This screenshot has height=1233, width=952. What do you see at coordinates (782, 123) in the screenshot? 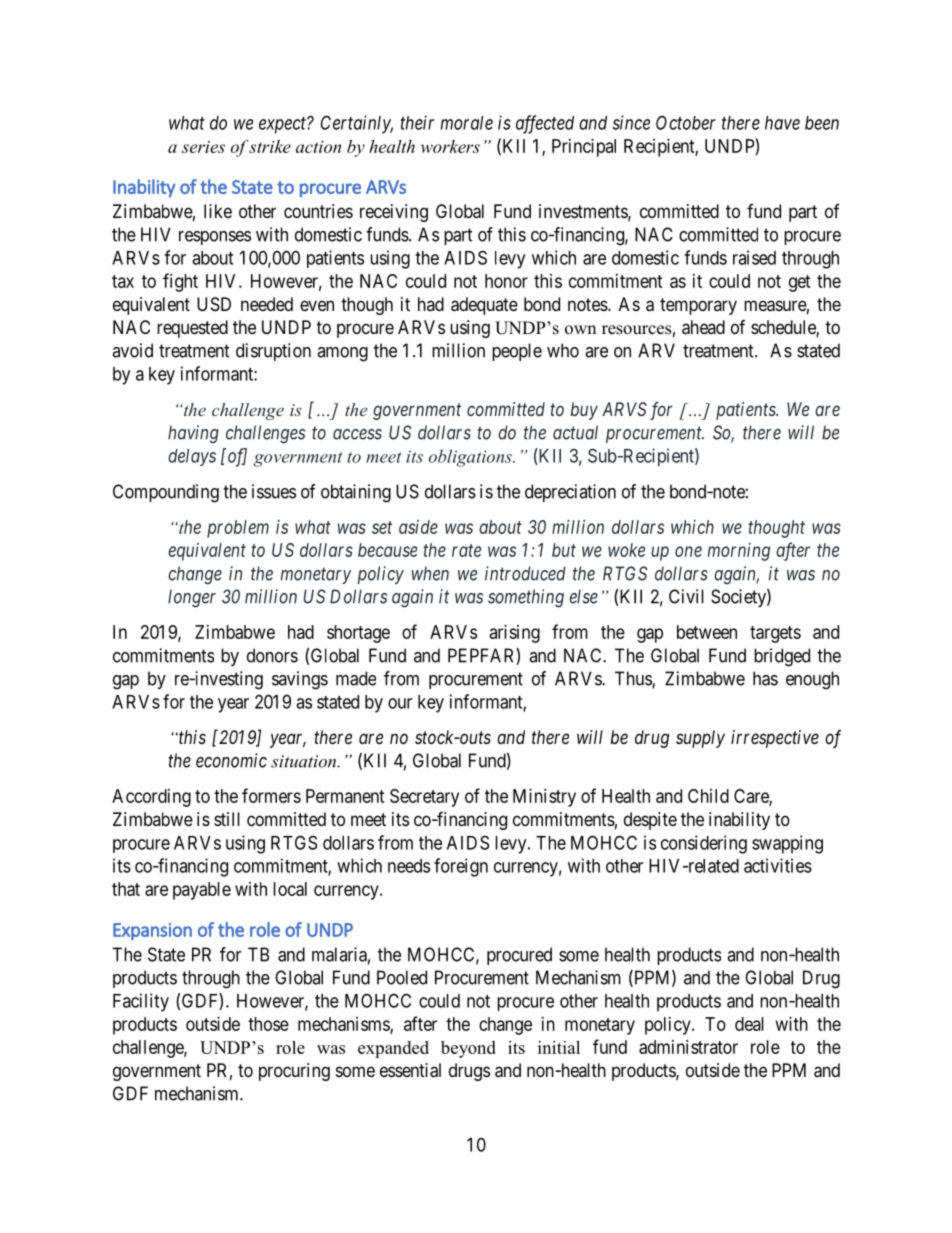
I see `have` at bounding box center [782, 123].
